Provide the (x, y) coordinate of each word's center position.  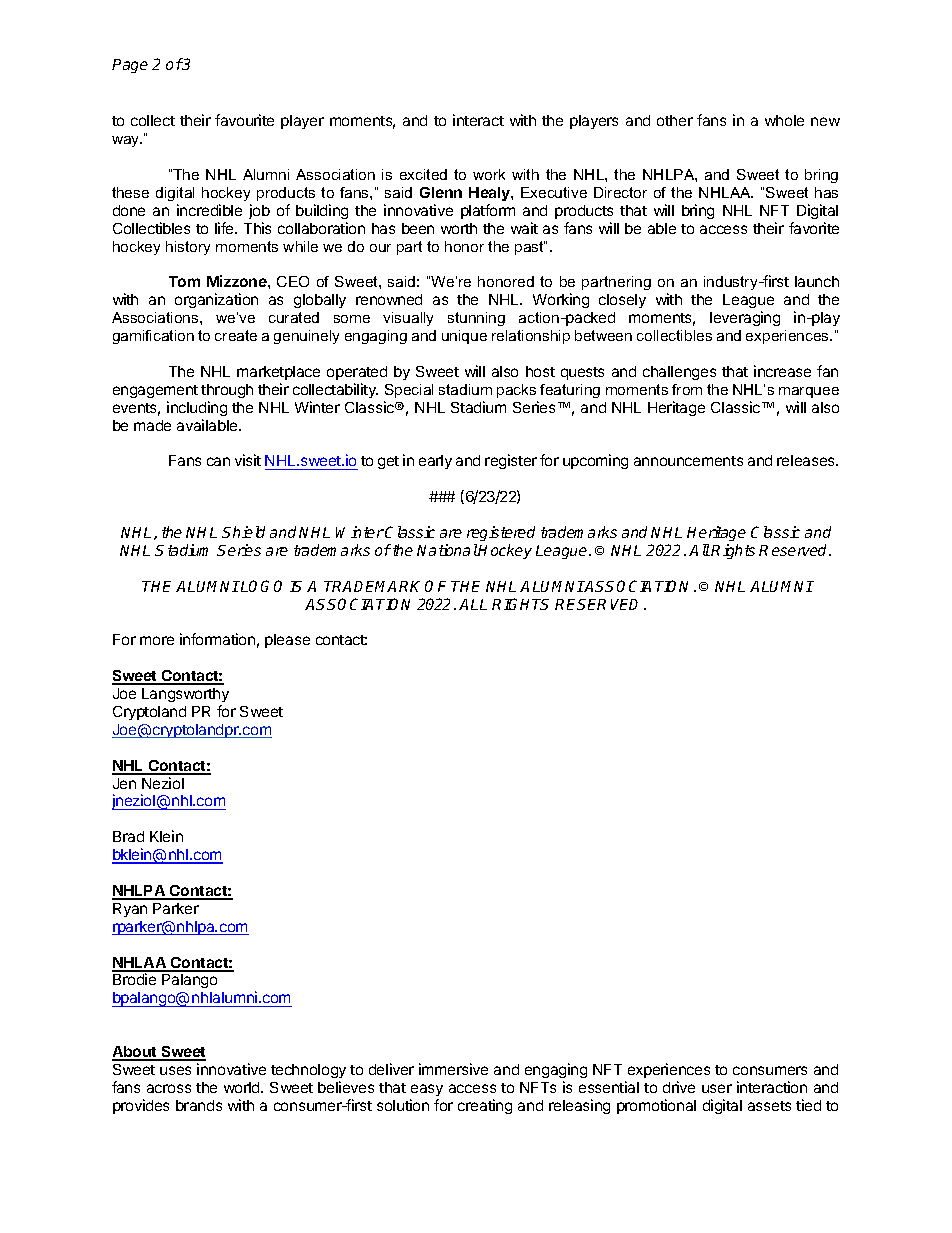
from (687, 389)
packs (516, 391)
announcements (688, 461)
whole (784, 120)
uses (175, 1070)
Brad (128, 836)
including (197, 408)
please (287, 641)
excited (423, 174)
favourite (244, 120)
